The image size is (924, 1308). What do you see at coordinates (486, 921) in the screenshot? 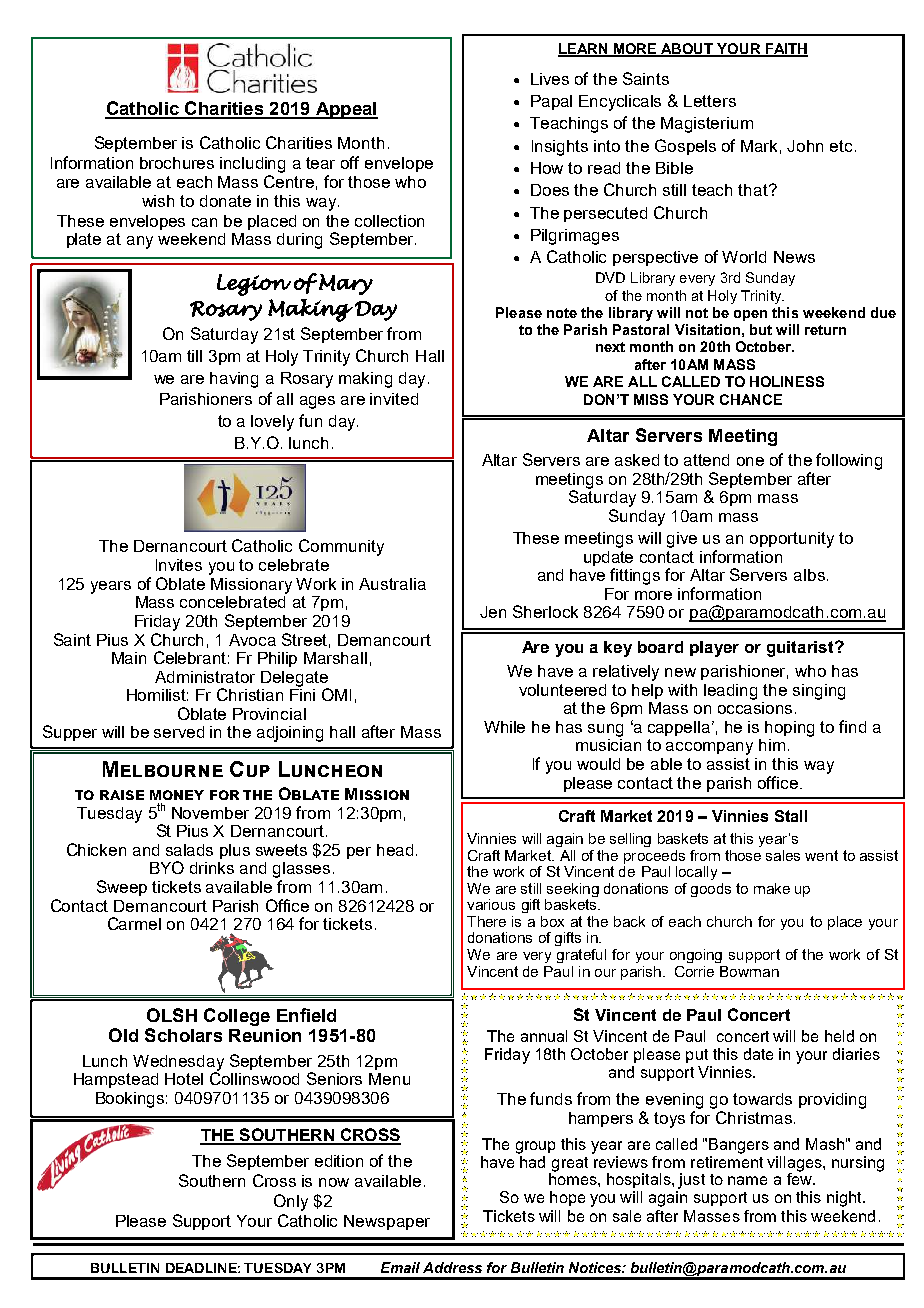
I see `There` at bounding box center [486, 921].
